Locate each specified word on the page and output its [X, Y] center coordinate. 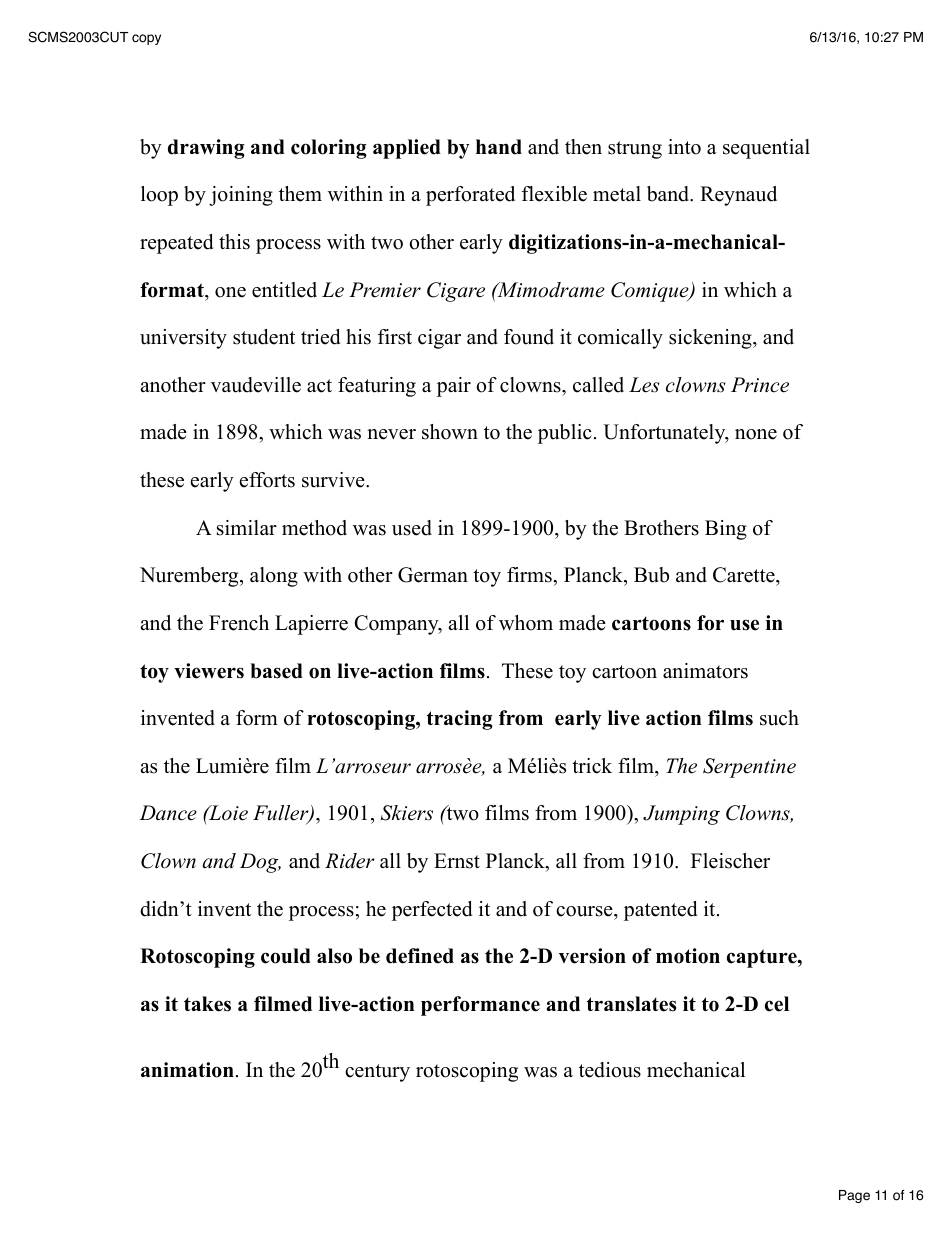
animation [187, 1070]
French [239, 623]
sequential [766, 149]
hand [499, 147]
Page [854, 1196]
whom [526, 623]
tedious [610, 1070]
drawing [206, 149]
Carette [745, 576]
